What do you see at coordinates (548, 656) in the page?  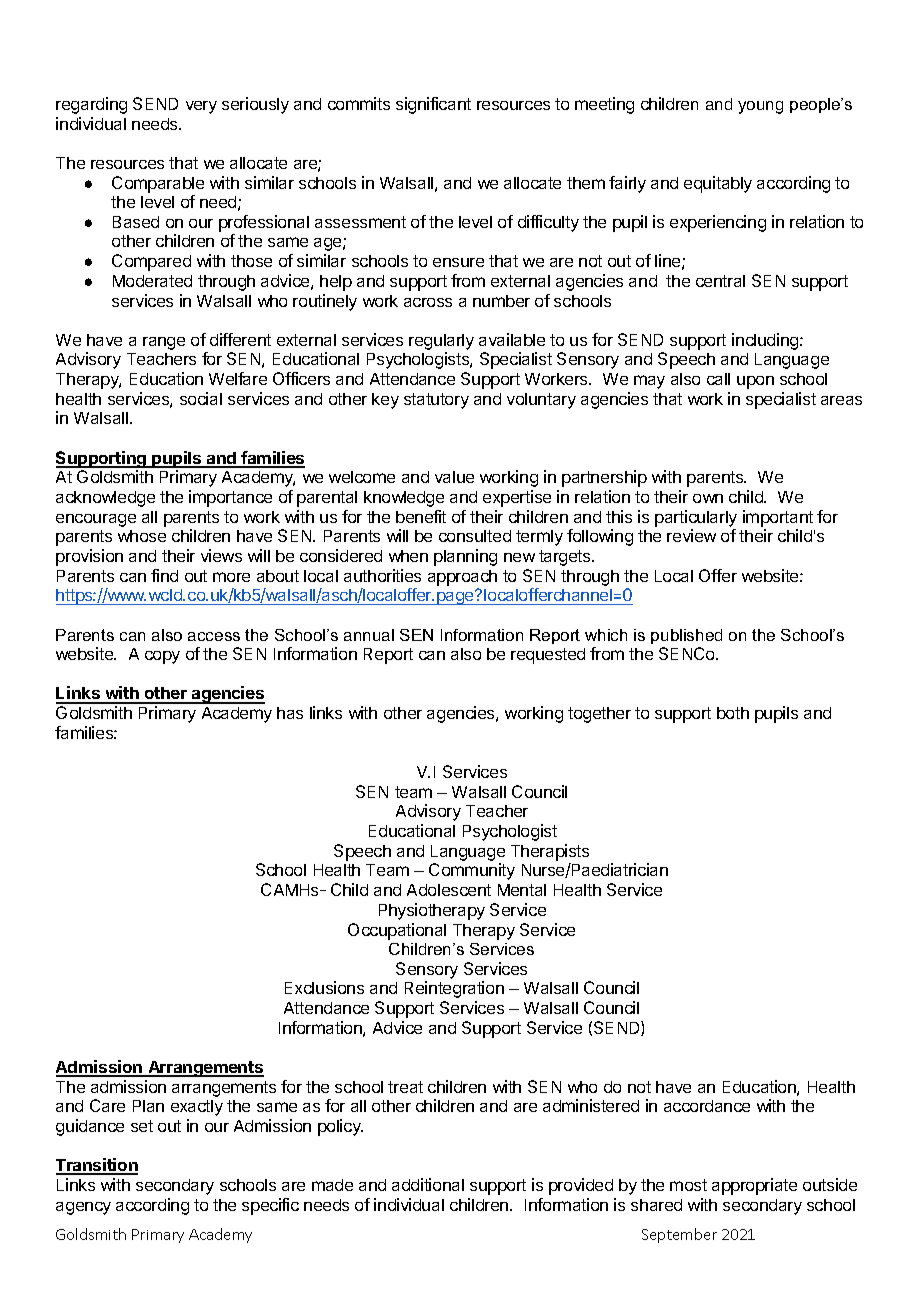 I see `requested` at bounding box center [548, 656].
